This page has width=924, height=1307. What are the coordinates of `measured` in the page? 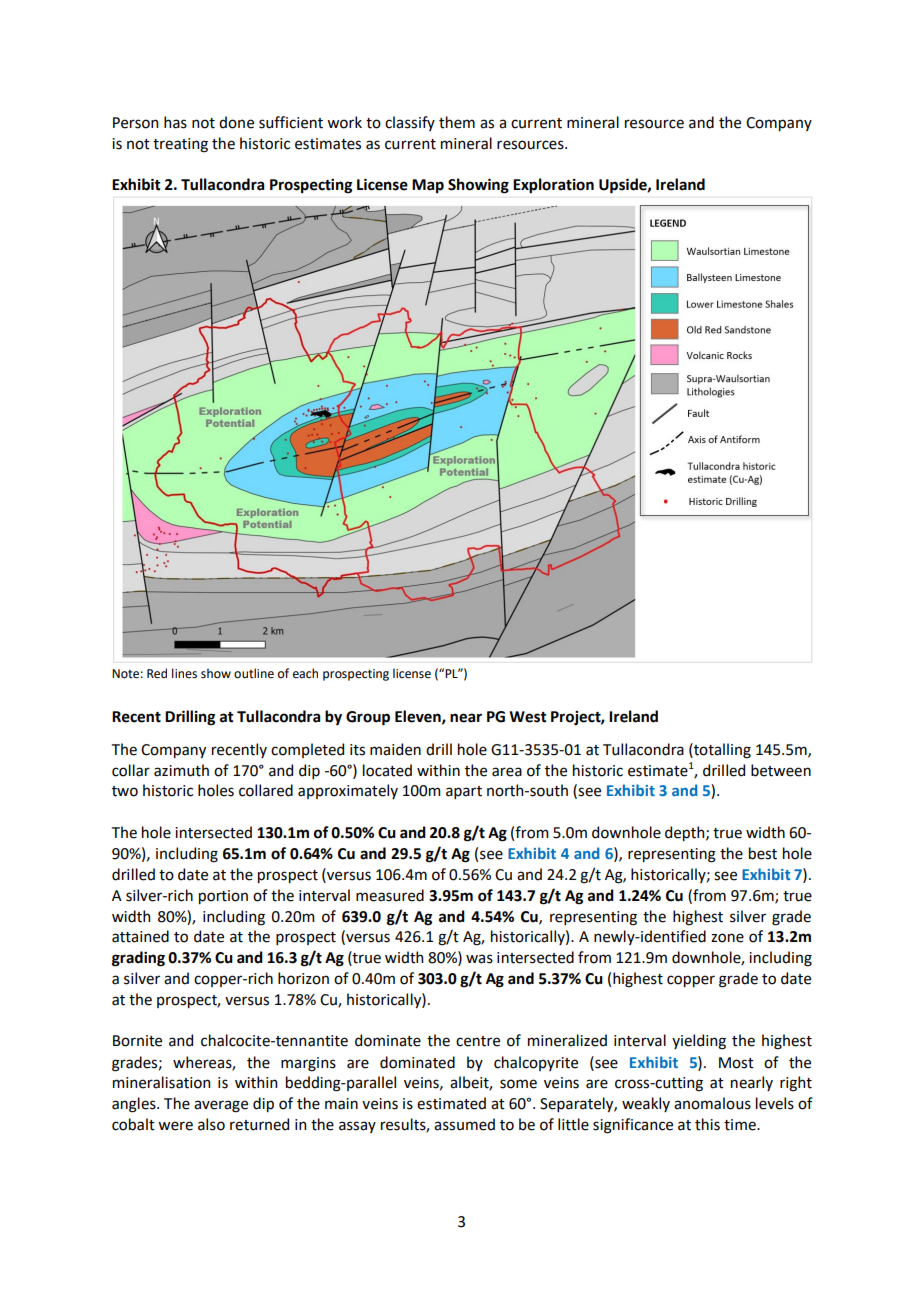 It's located at (390, 895).
